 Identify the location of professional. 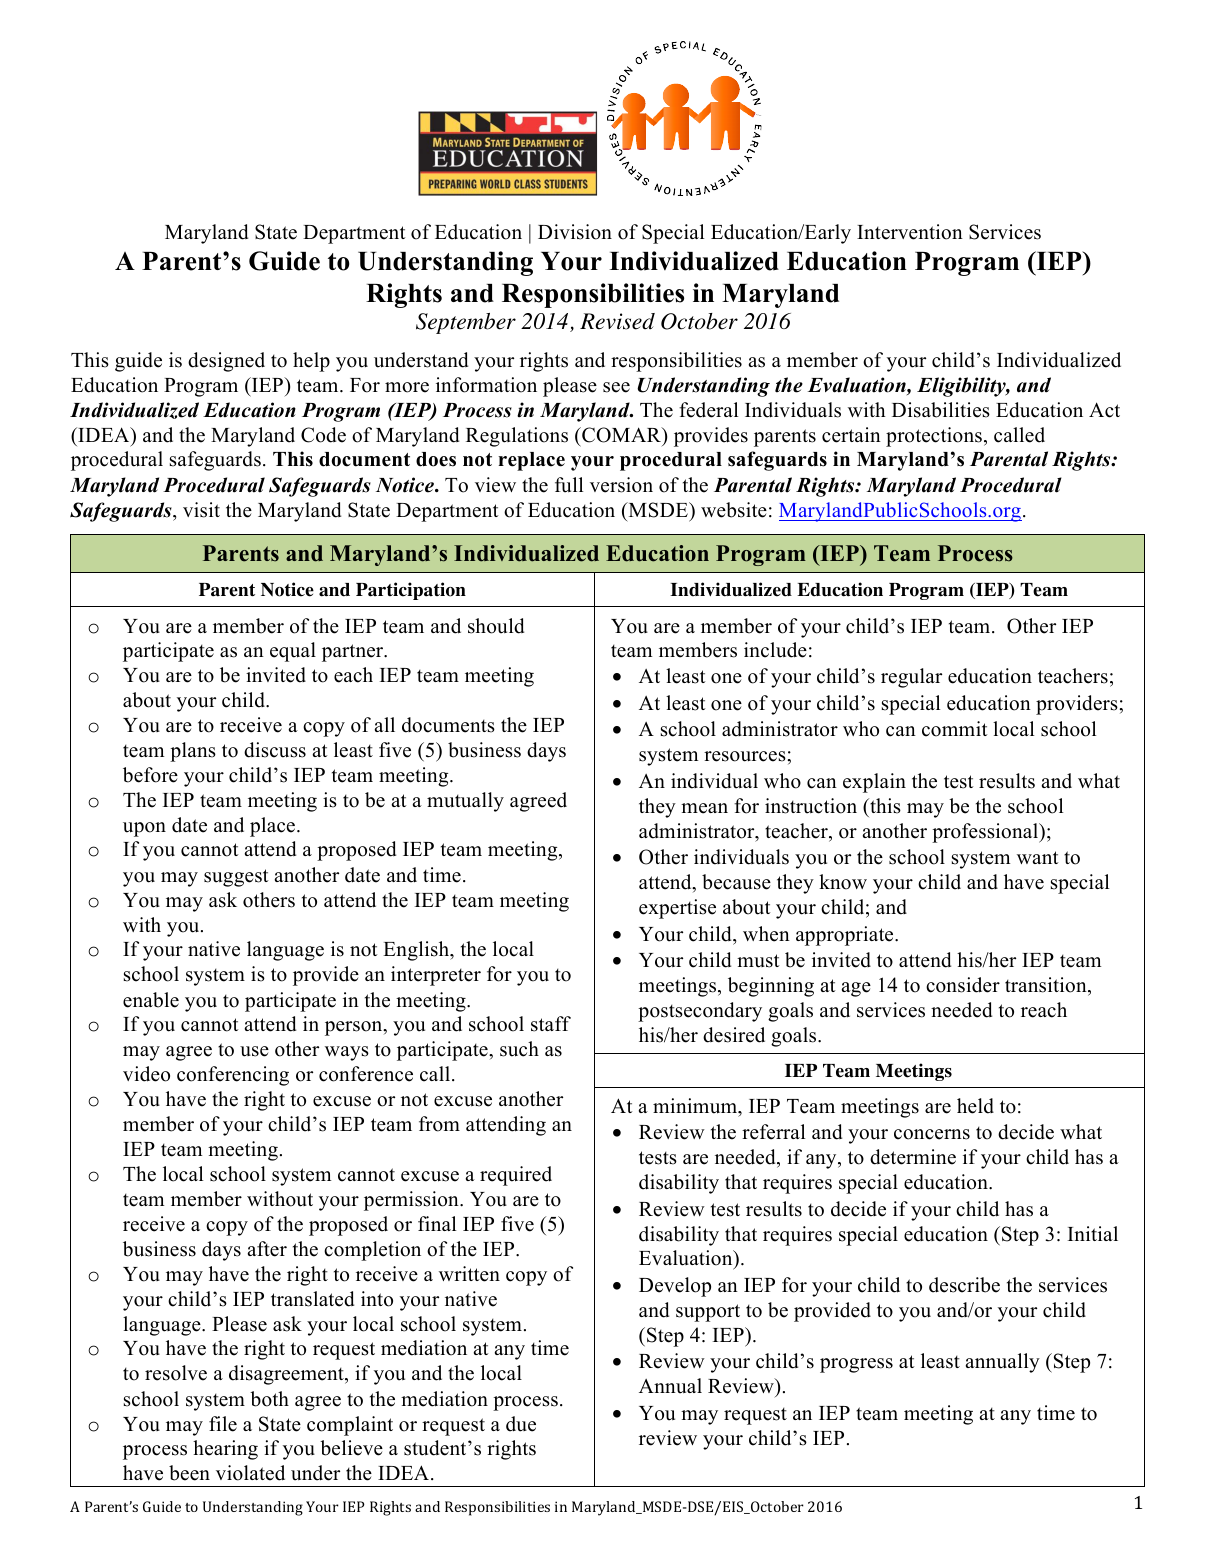
(986, 833).
